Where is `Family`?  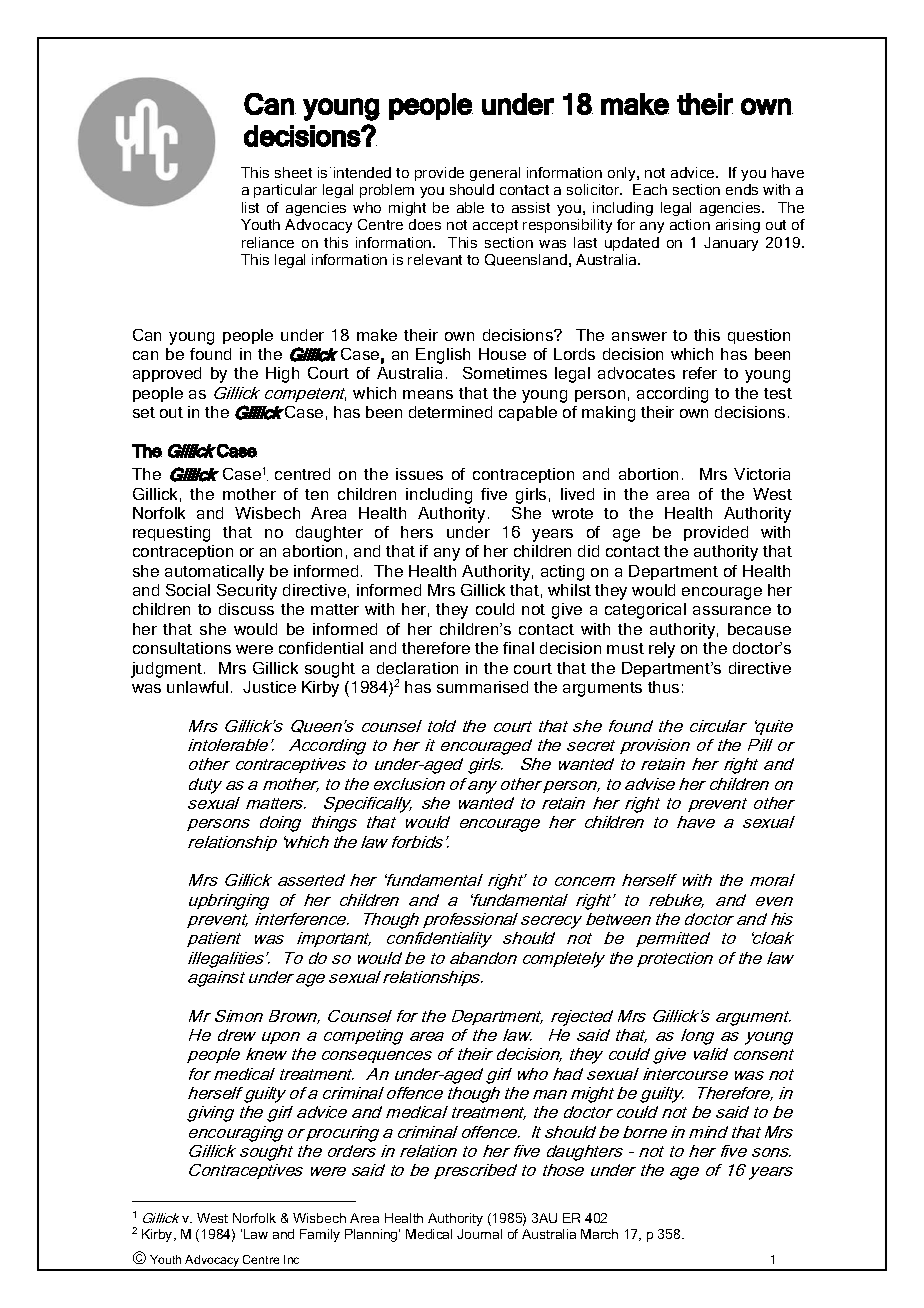 Family is located at coordinates (320, 1235).
